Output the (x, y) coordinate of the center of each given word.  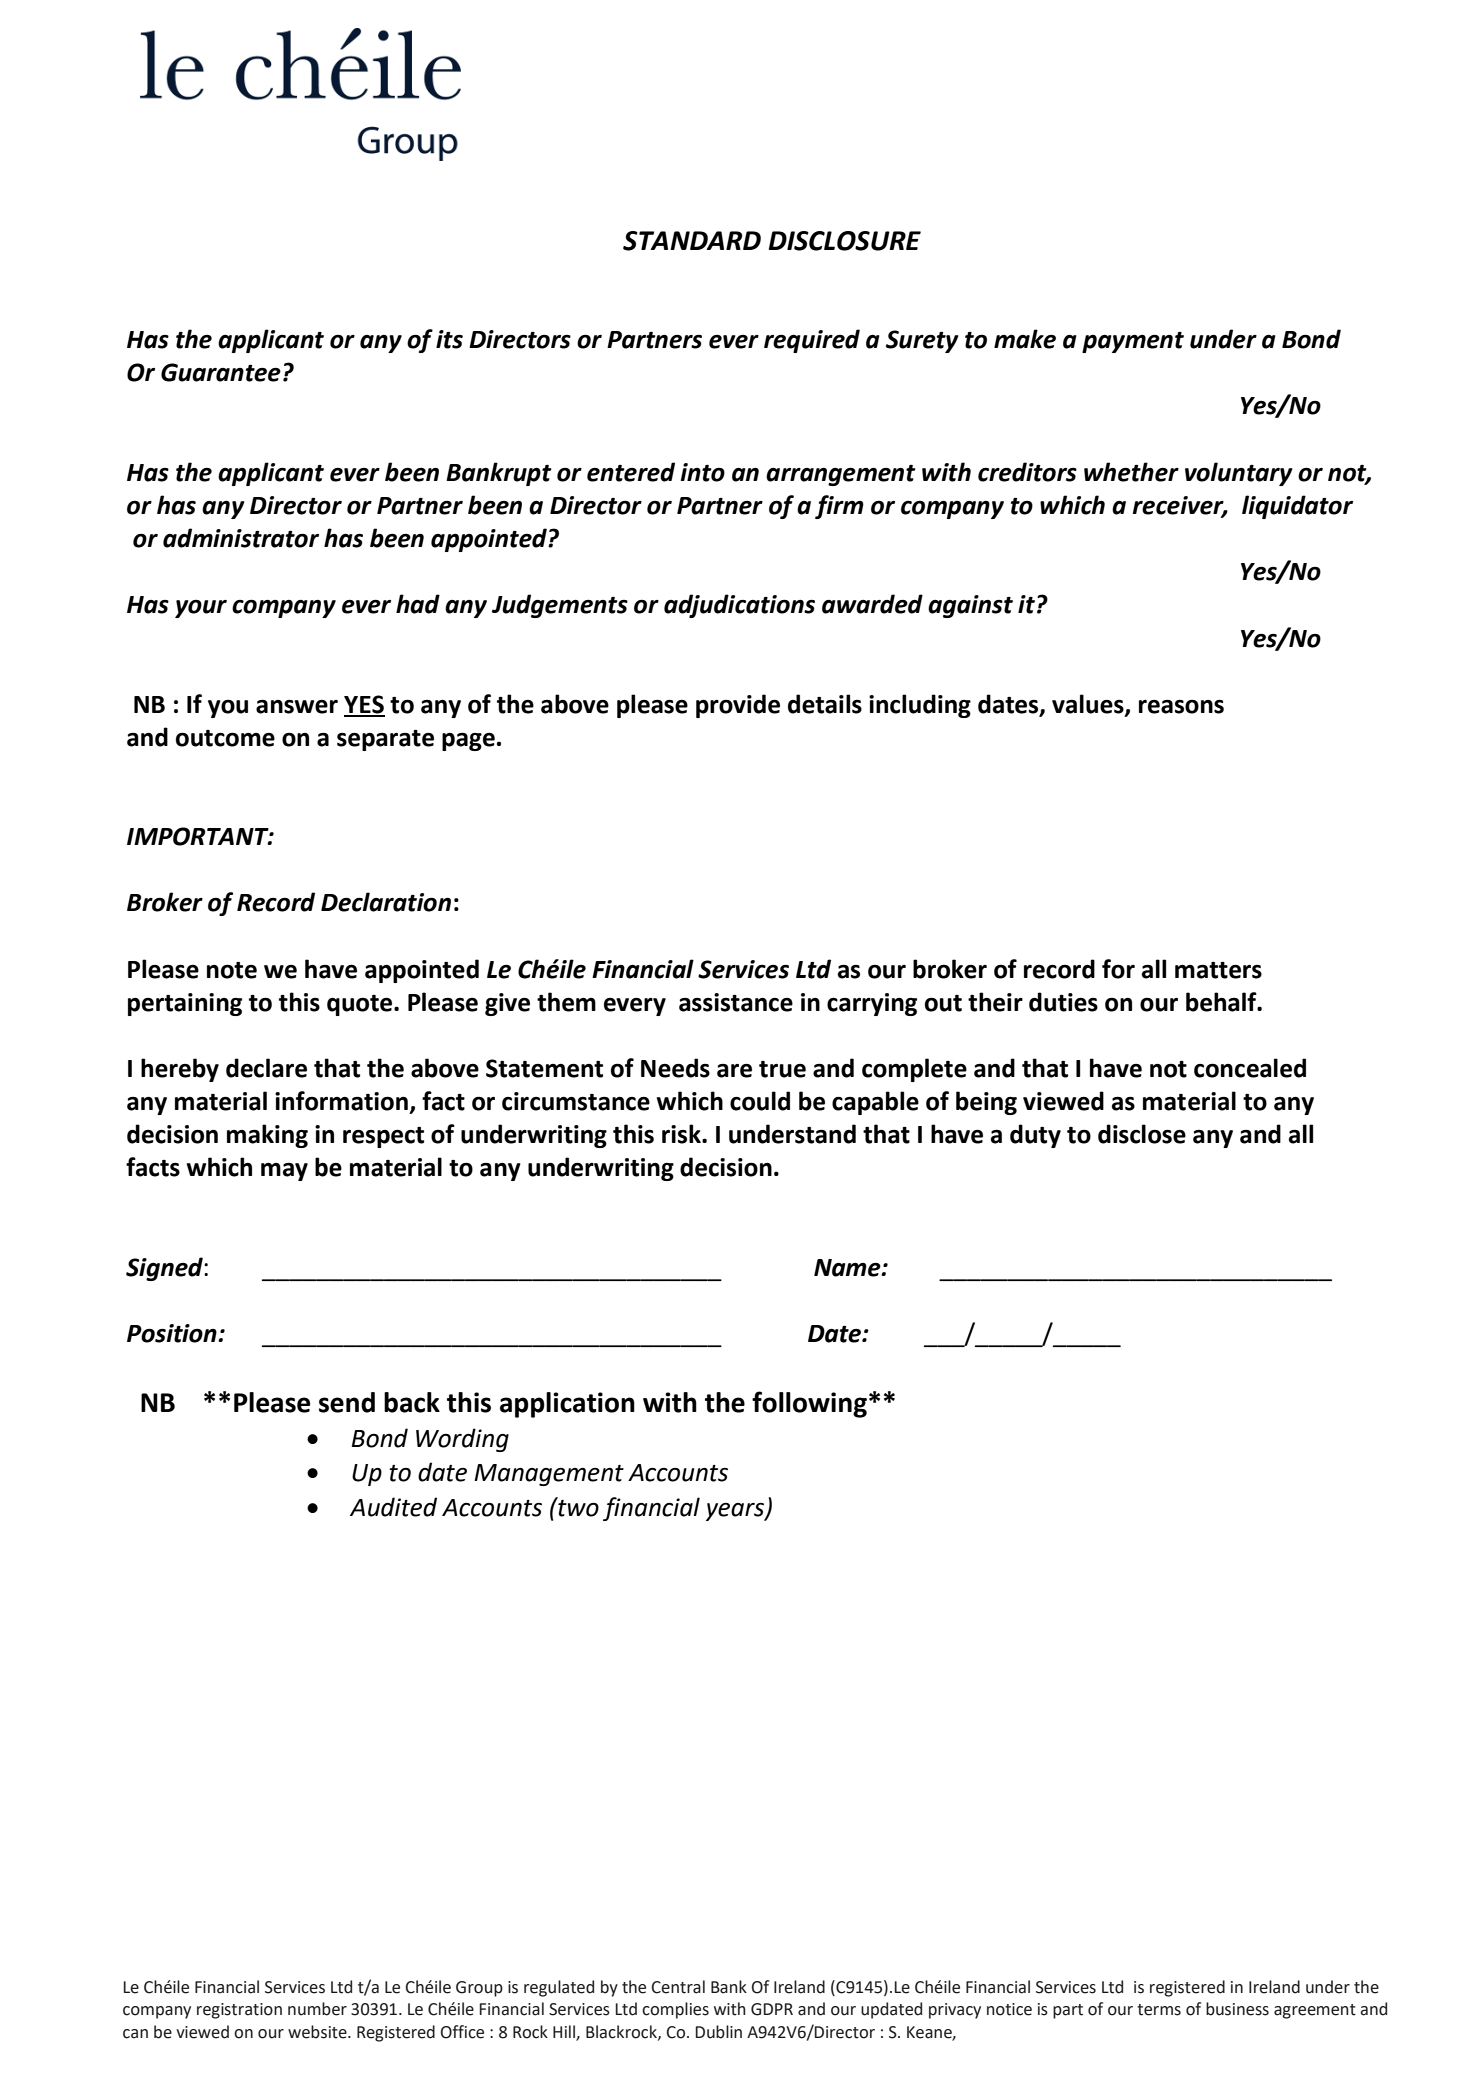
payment (1133, 342)
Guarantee (221, 372)
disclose (1142, 1134)
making (267, 1136)
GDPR (772, 2009)
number (317, 2009)
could (760, 1101)
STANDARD (692, 241)
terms (1159, 2010)
